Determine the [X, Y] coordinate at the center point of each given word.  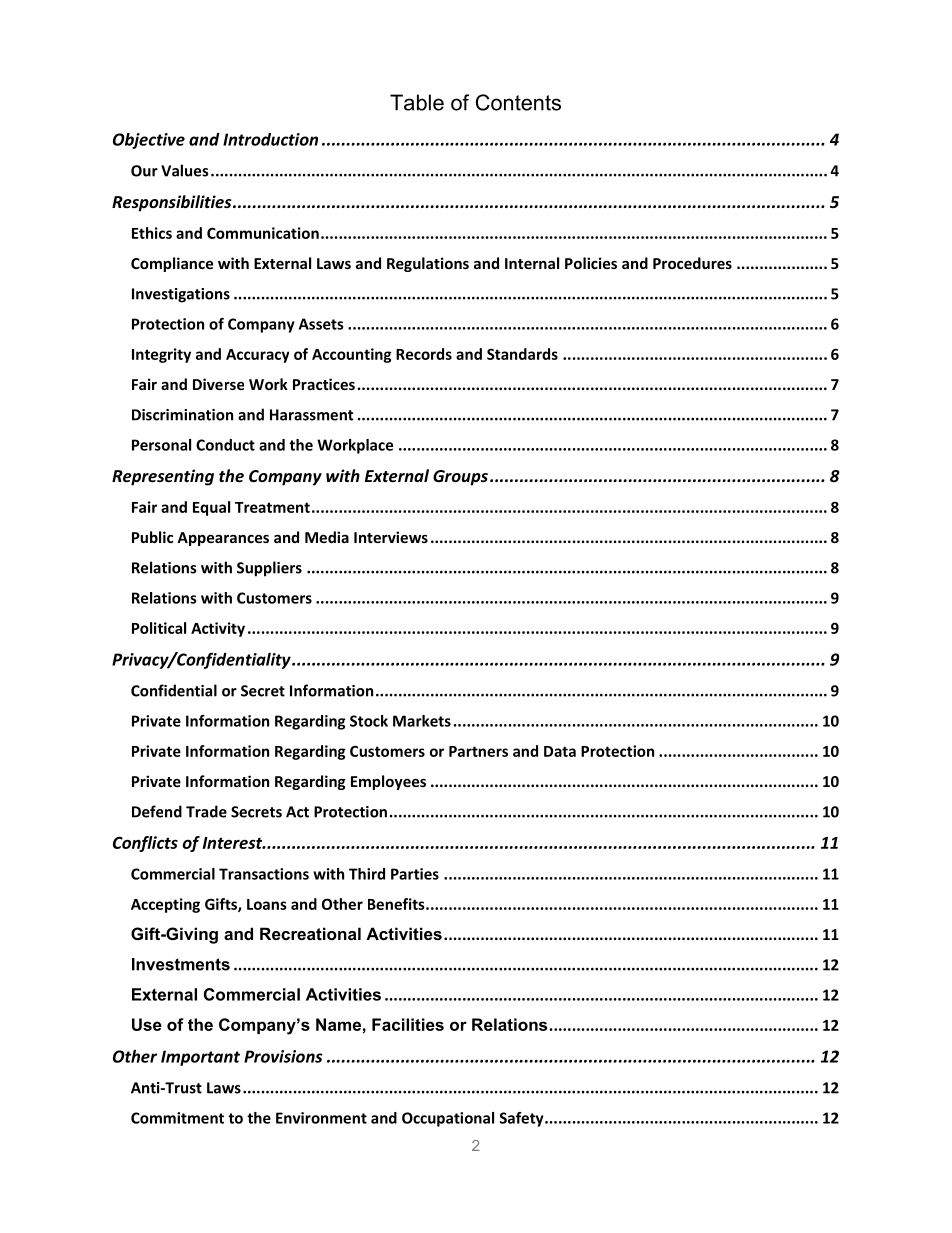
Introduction [270, 139]
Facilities [408, 1024]
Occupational [448, 1119]
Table [417, 102]
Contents [518, 102]
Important [200, 1058]
